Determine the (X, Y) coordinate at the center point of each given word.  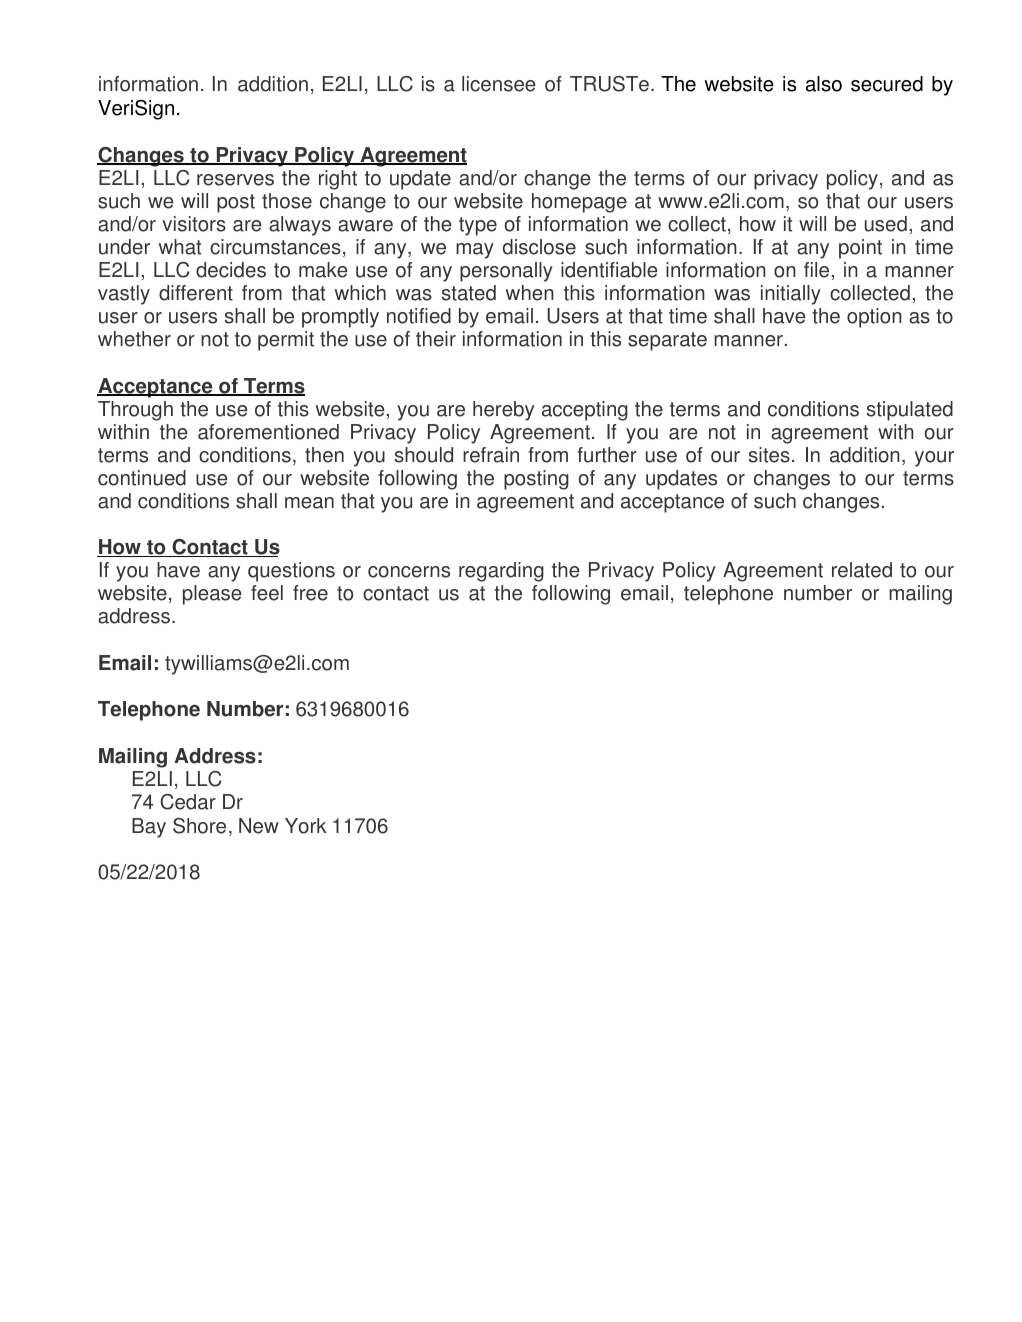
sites (769, 455)
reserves (235, 180)
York (306, 826)
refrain (491, 455)
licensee (499, 84)
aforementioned (268, 432)
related (862, 570)
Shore (199, 826)
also (824, 84)
